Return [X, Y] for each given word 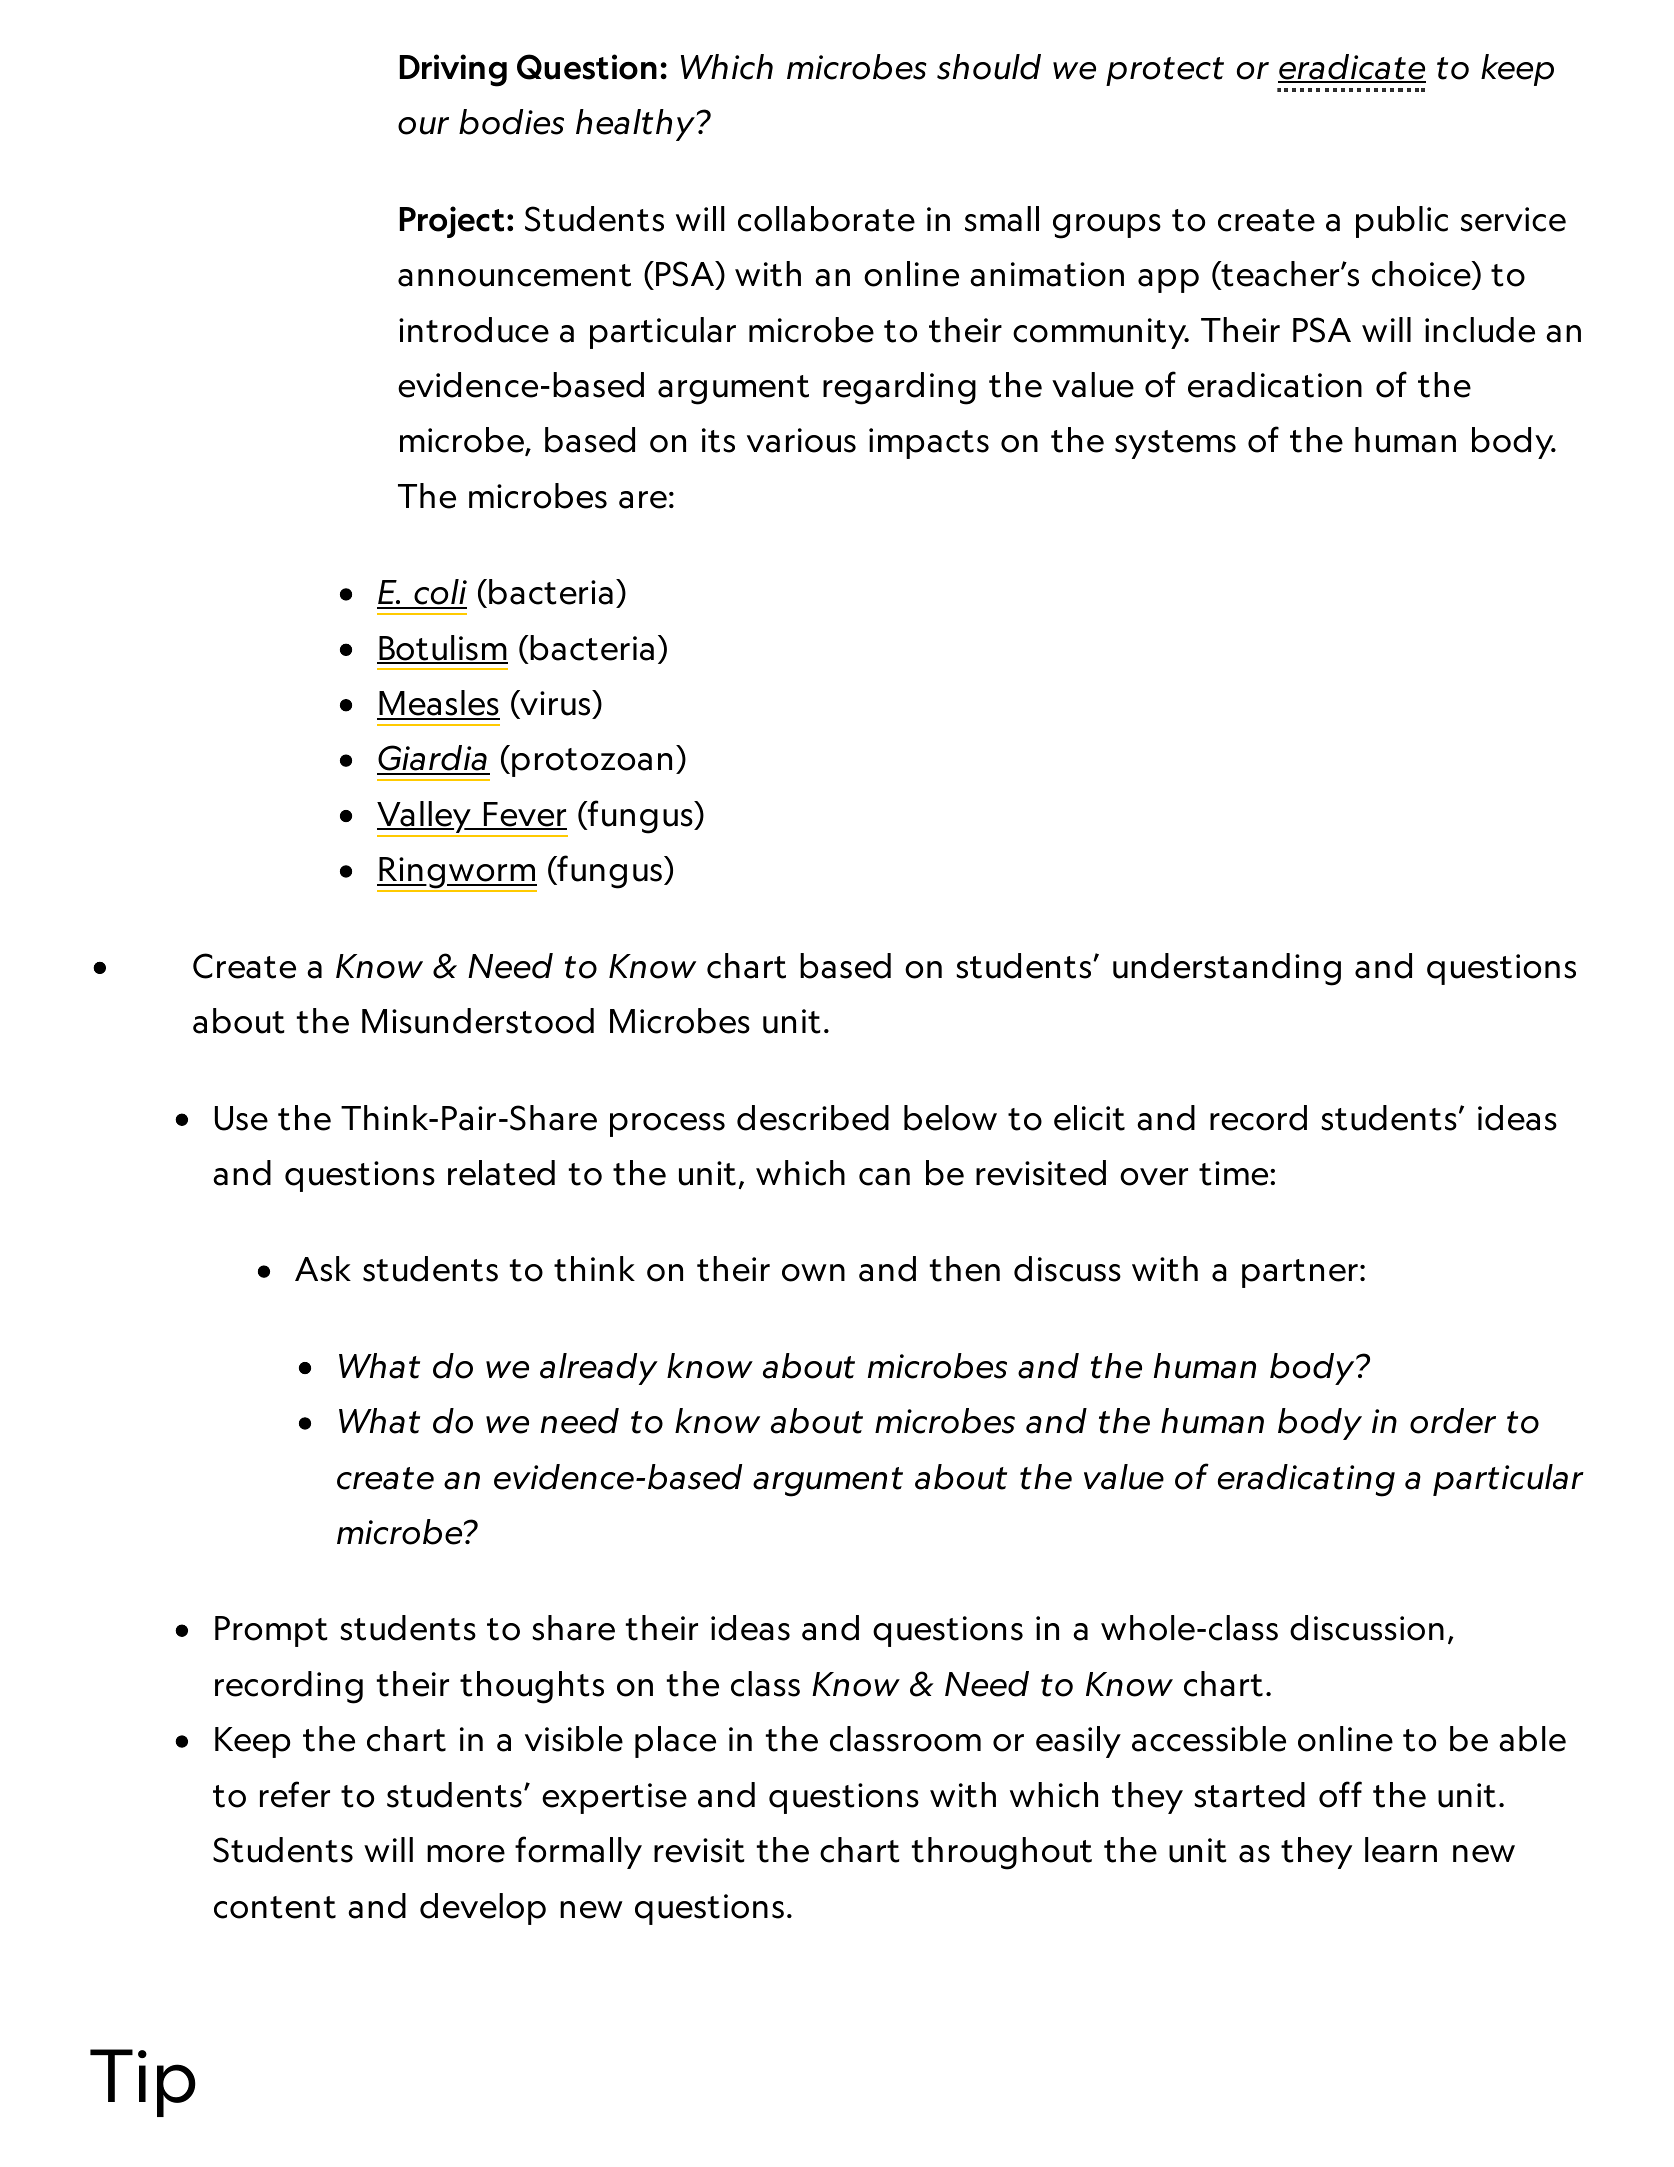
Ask [323, 1269]
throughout [1002, 1853]
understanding [1227, 969]
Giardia [433, 759]
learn [1401, 1850]
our [423, 126]
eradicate [1352, 68]
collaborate [826, 219]
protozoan [592, 762]
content [275, 1907]
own [813, 1273]
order [1453, 1421]
